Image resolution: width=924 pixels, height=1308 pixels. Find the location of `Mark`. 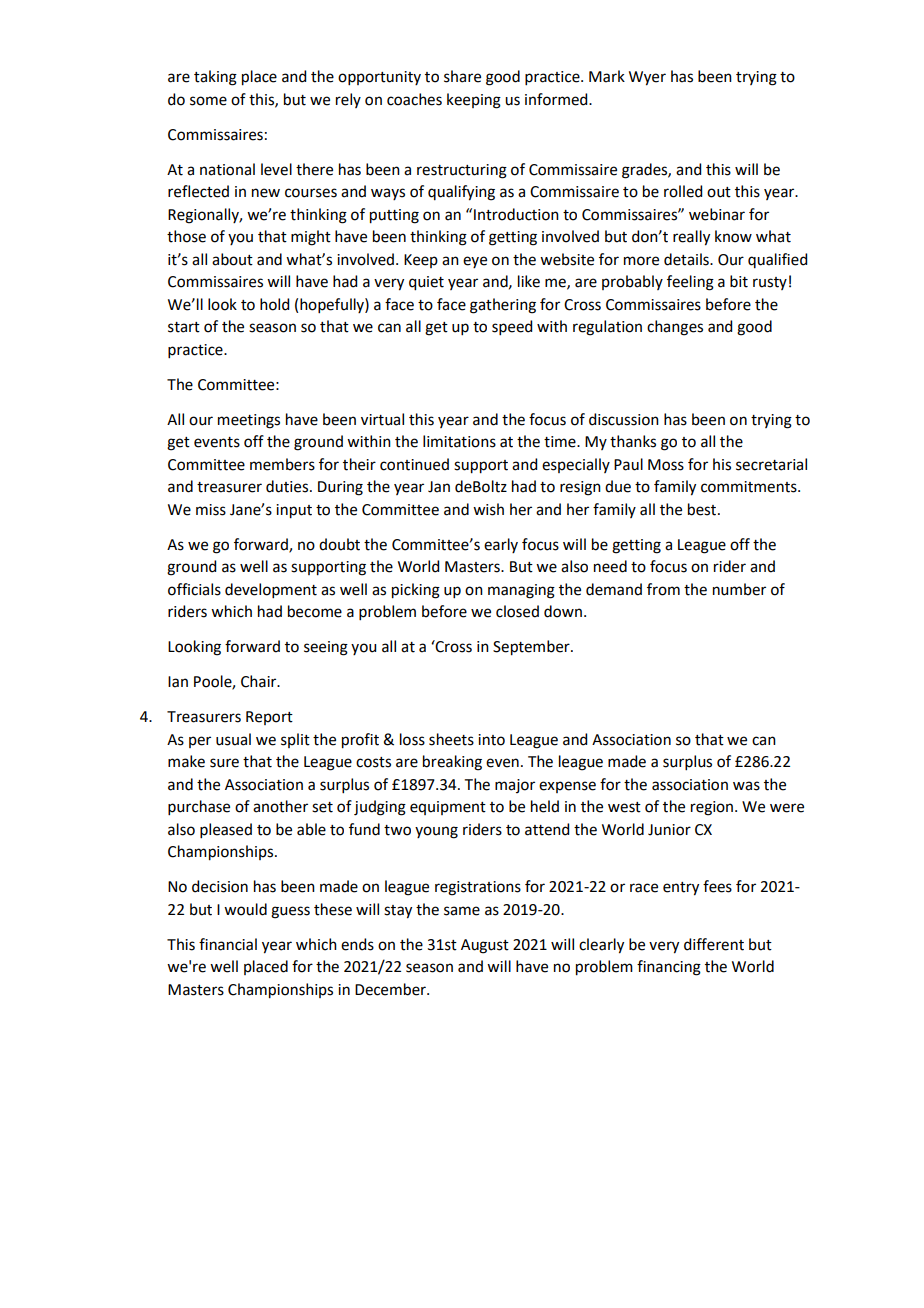

Mark is located at coordinates (607, 76).
